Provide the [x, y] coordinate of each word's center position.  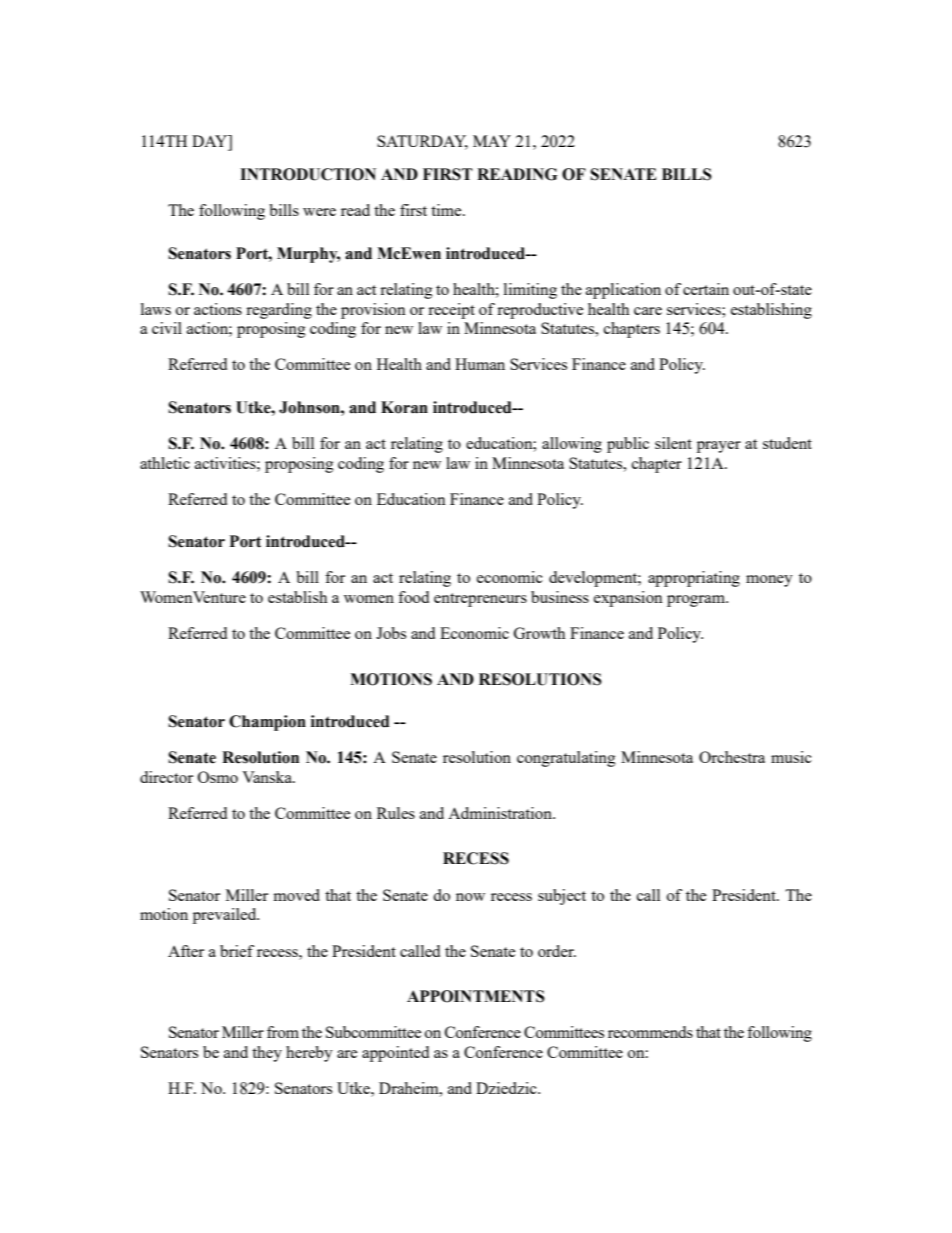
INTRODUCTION [308, 174]
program [697, 601]
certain [706, 289]
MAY [492, 141]
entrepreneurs [480, 600]
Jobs [391, 633]
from [283, 1032]
